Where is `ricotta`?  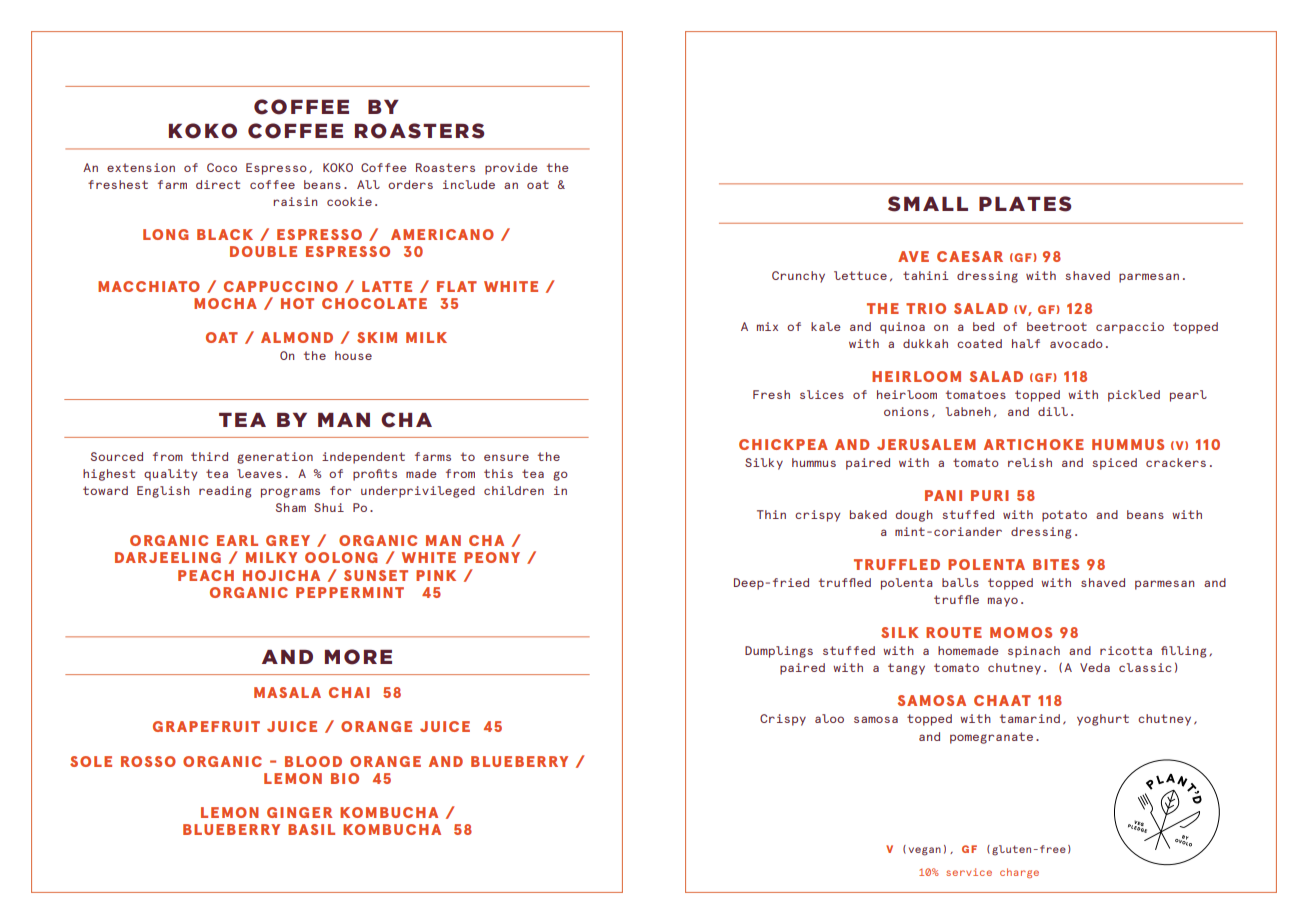 ricotta is located at coordinates (1126, 650).
